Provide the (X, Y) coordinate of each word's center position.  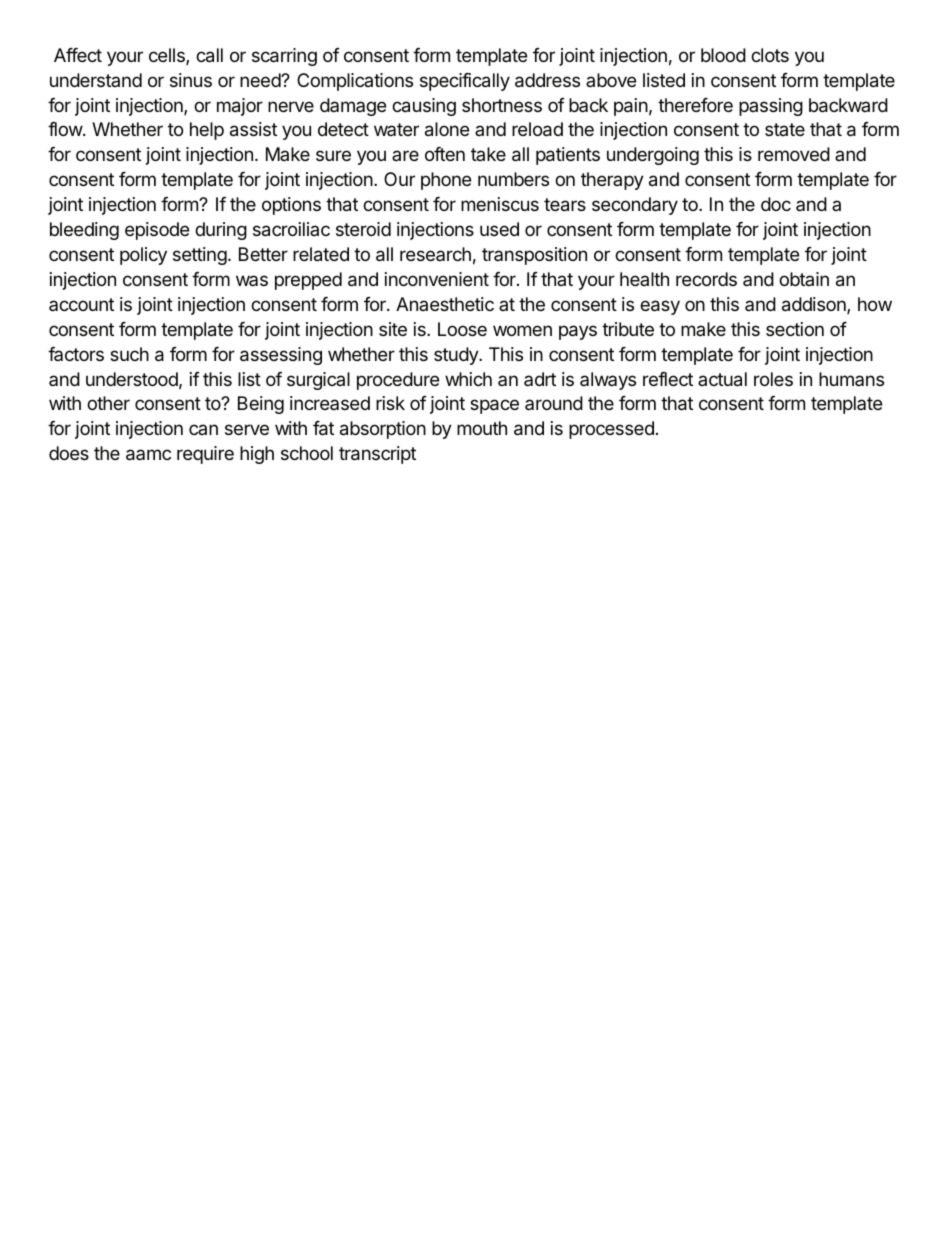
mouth (482, 428)
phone (446, 181)
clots (770, 55)
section (795, 329)
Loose (462, 329)
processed (611, 430)
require (205, 455)
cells (168, 56)
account (81, 304)
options (291, 206)
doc (776, 204)
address (547, 80)
